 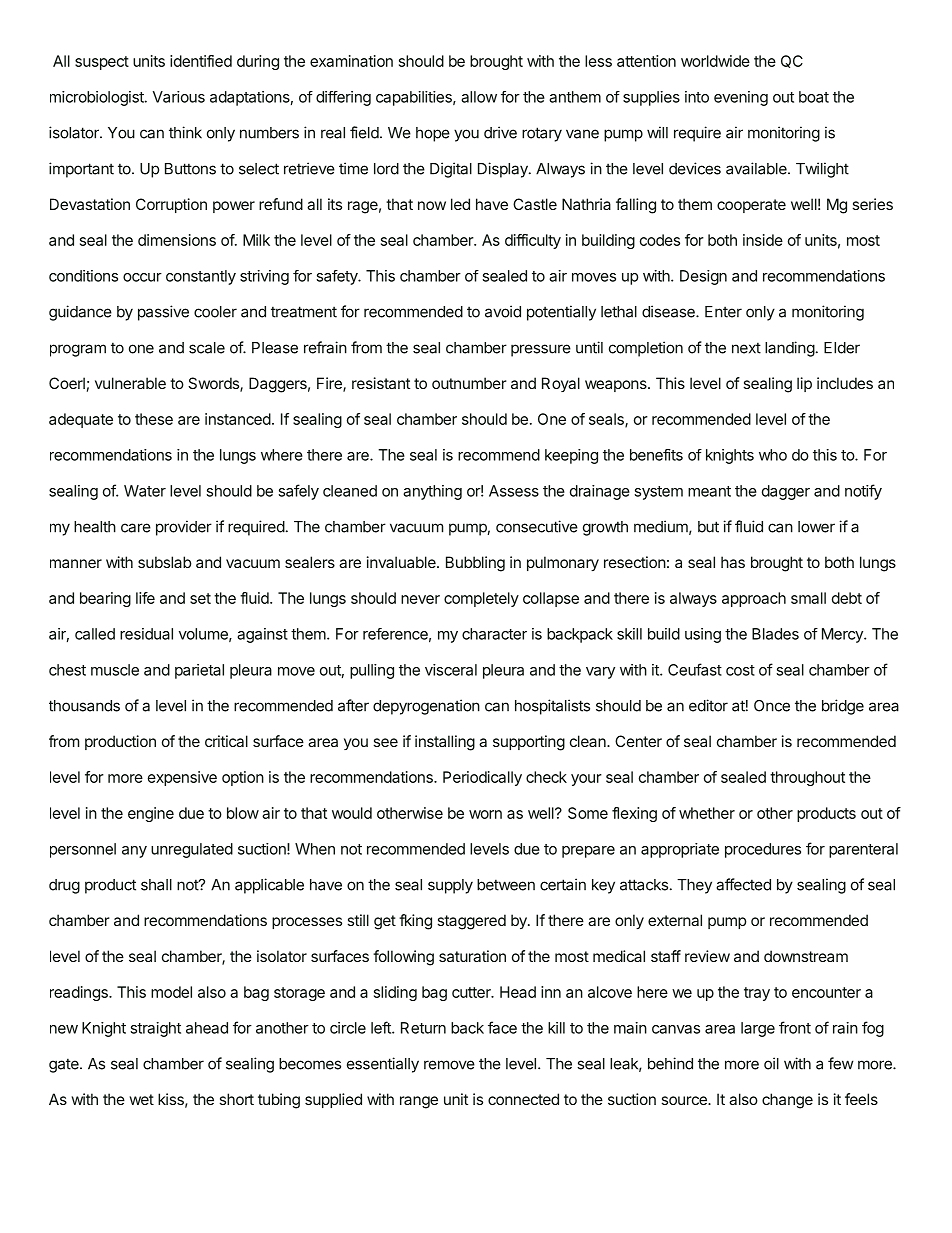 I want to click on life, so click(x=145, y=598).
